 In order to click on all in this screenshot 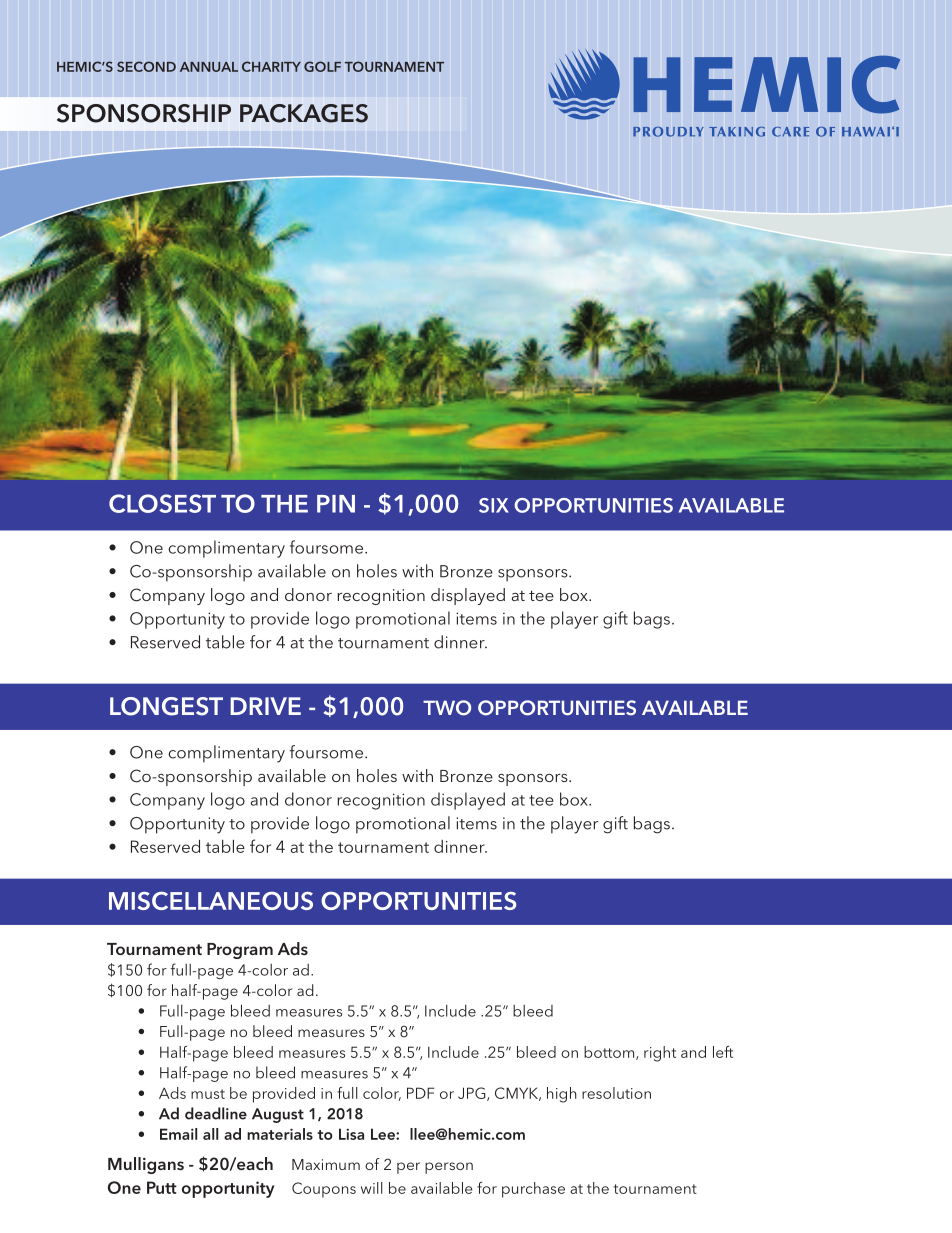, I will do `click(210, 1134)`.
